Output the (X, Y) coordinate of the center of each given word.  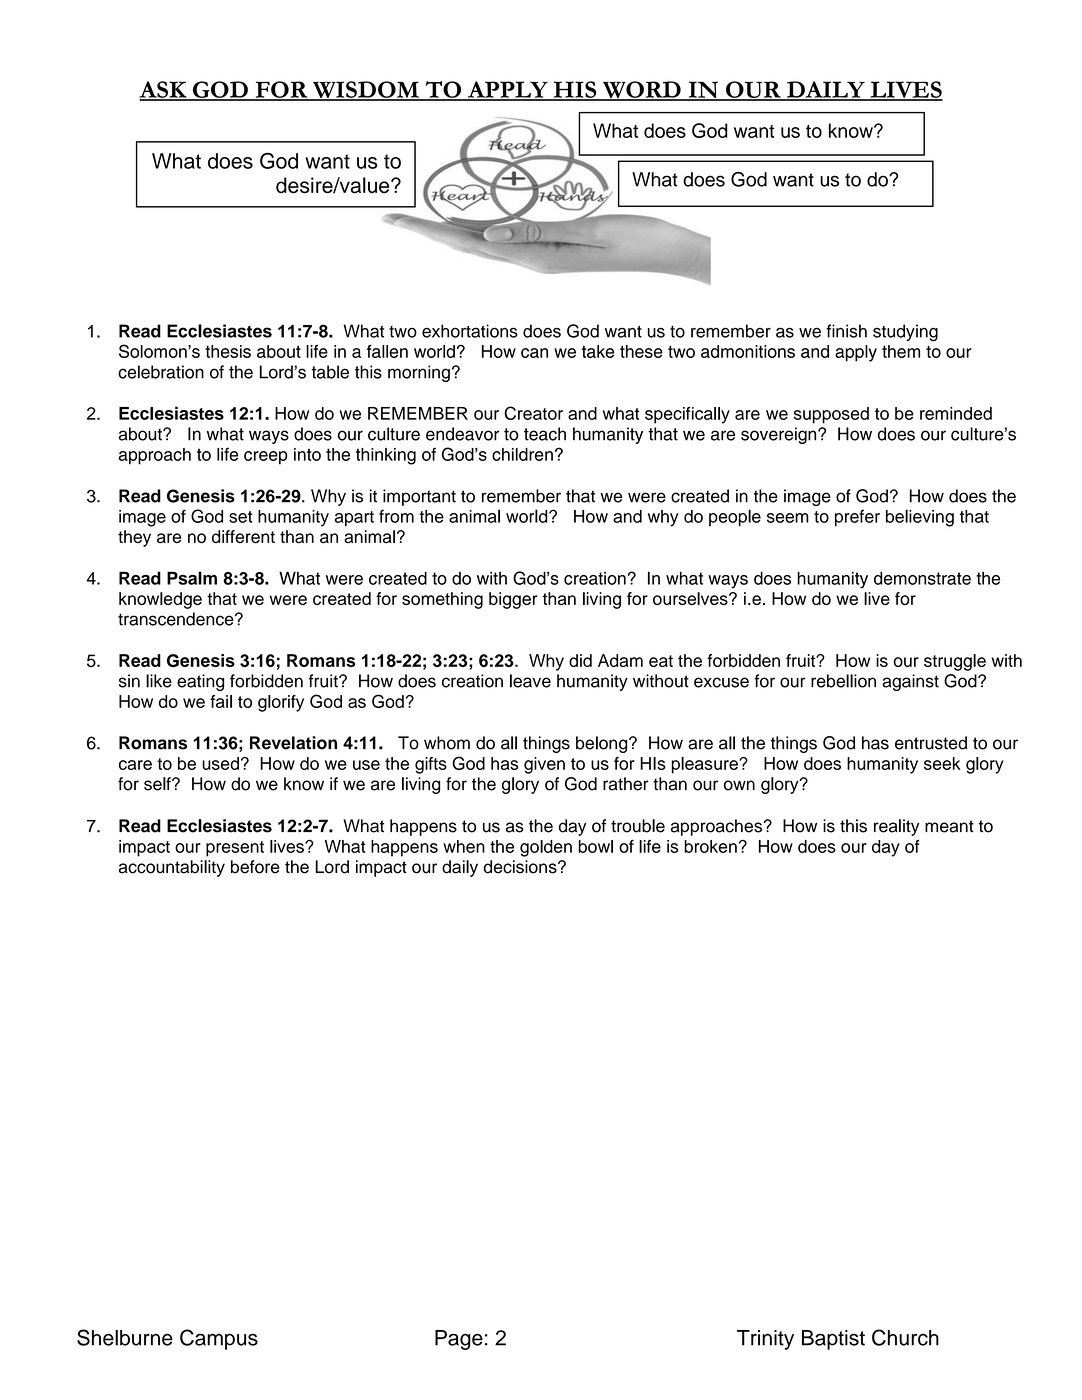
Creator (533, 413)
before (255, 867)
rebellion (843, 681)
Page (459, 1340)
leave (530, 681)
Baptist (833, 1340)
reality (896, 827)
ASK (164, 90)
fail (221, 701)
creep (266, 458)
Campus (219, 1339)
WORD (642, 90)
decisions (521, 867)
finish (846, 331)
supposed (831, 415)
